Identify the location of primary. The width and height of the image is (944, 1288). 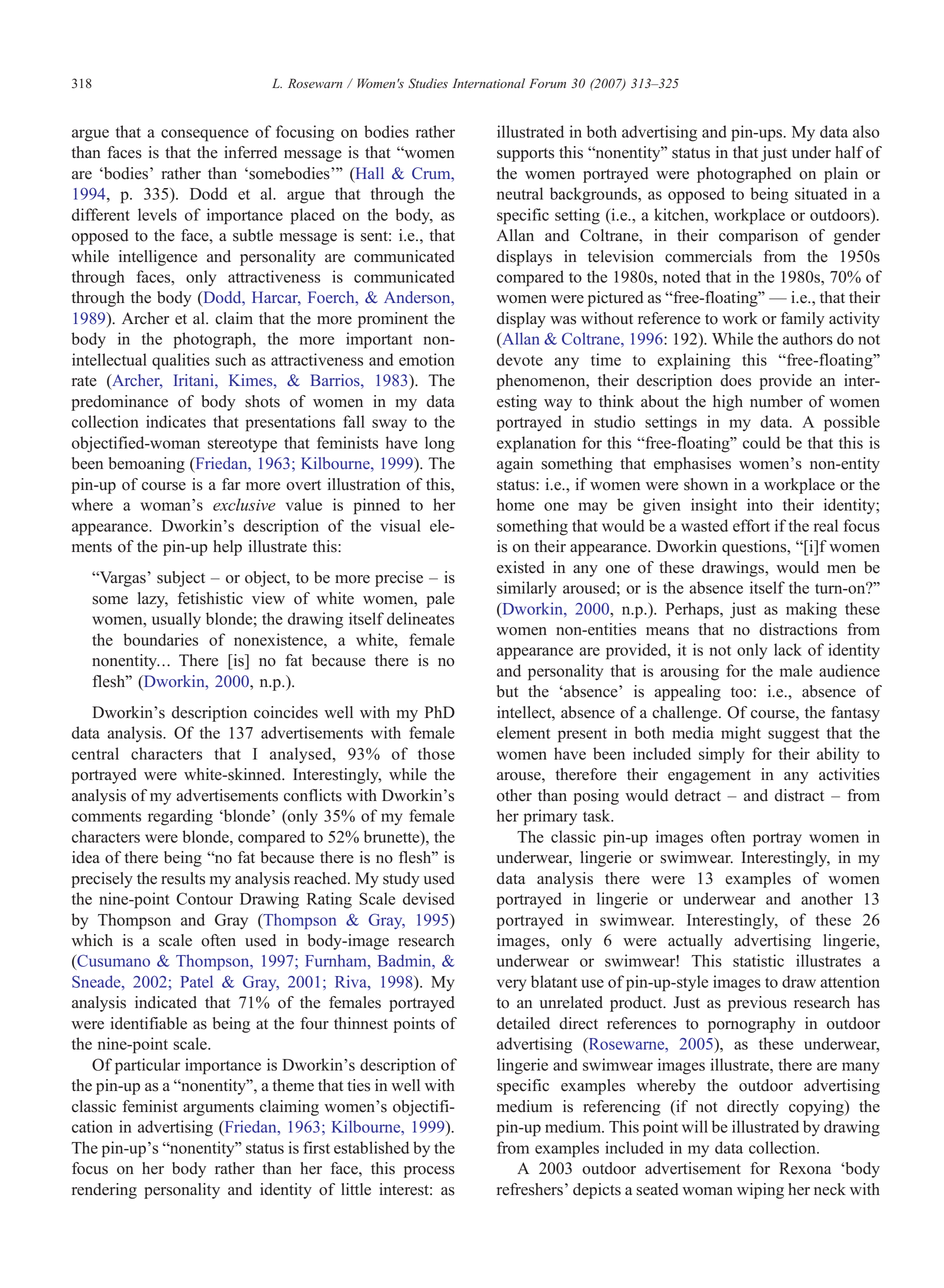
(550, 817).
